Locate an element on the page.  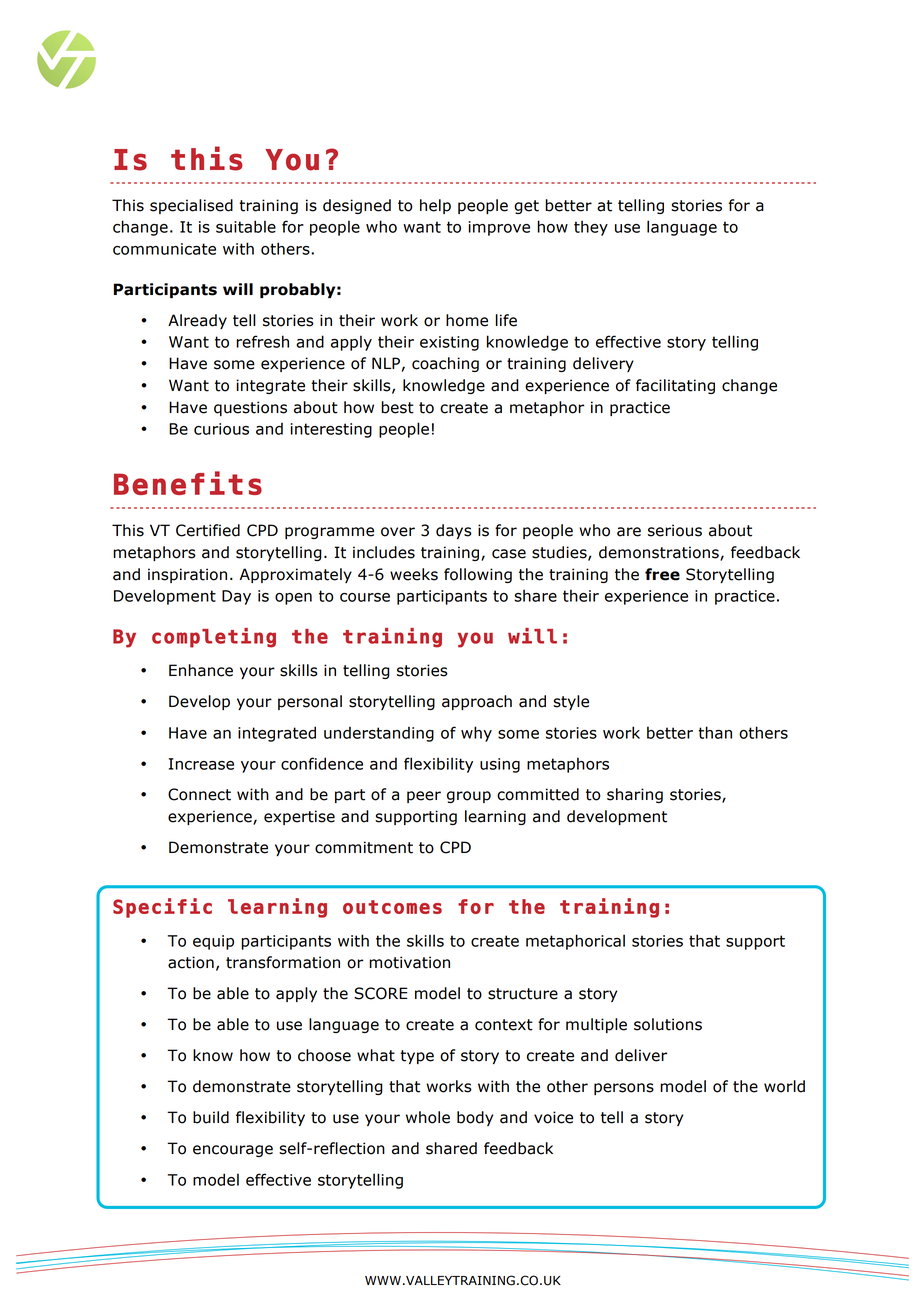
Enhance is located at coordinates (201, 670).
